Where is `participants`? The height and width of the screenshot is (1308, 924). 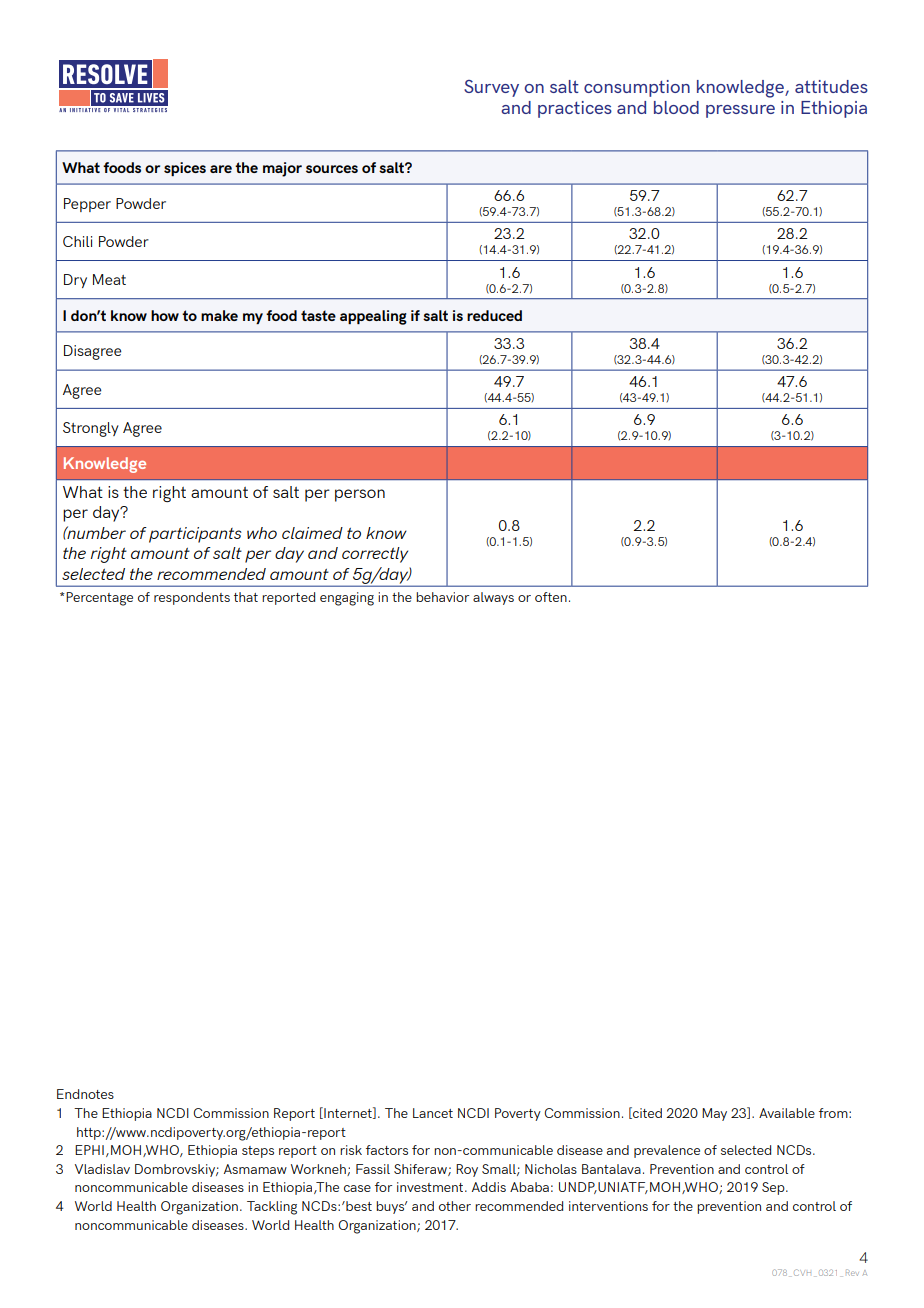 participants is located at coordinates (195, 535).
